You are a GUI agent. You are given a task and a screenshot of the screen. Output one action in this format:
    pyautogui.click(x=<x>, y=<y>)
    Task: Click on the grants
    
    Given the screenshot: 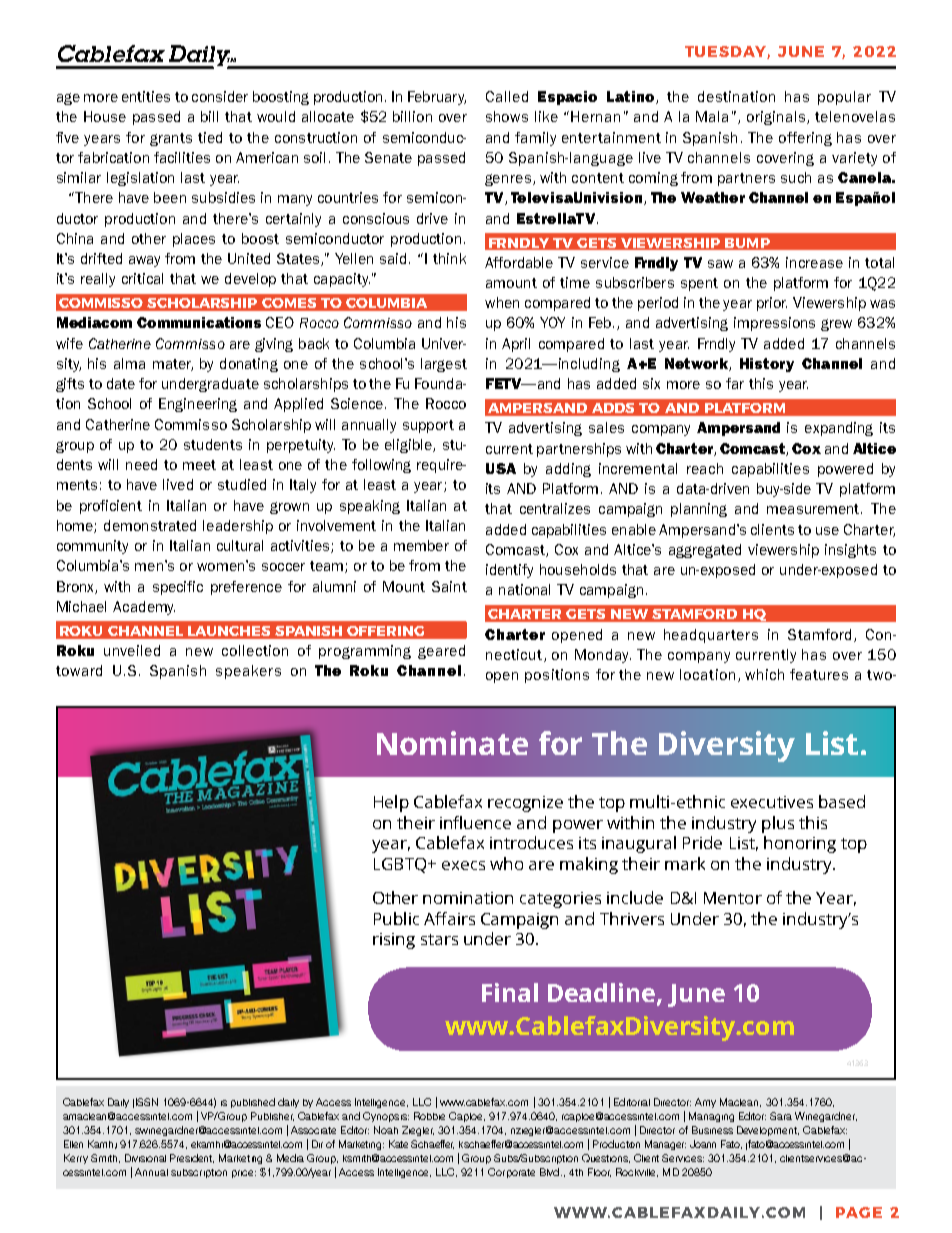 What is the action you would take?
    pyautogui.click(x=171, y=139)
